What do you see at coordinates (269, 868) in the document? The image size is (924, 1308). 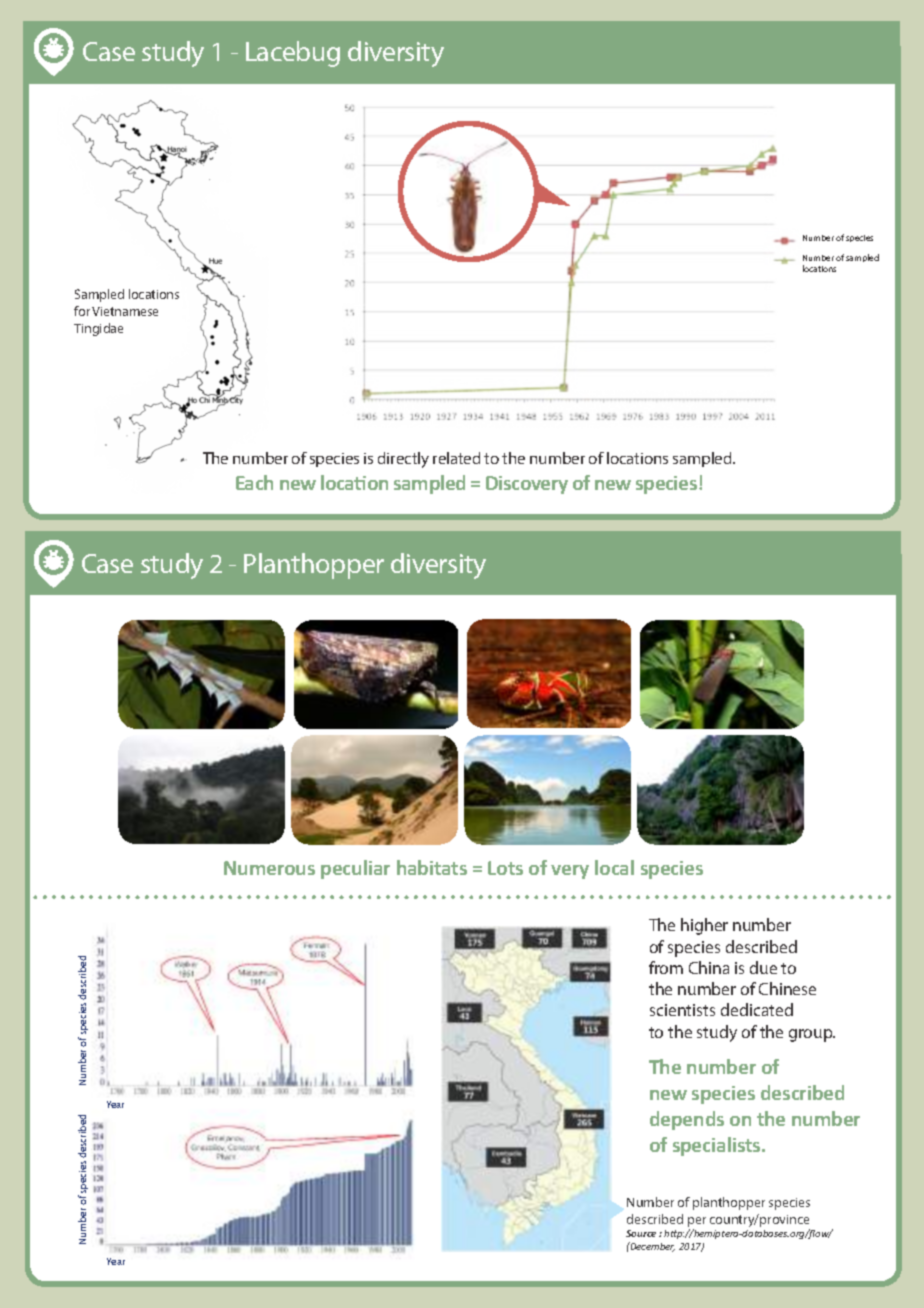 I see `Numerous` at bounding box center [269, 868].
